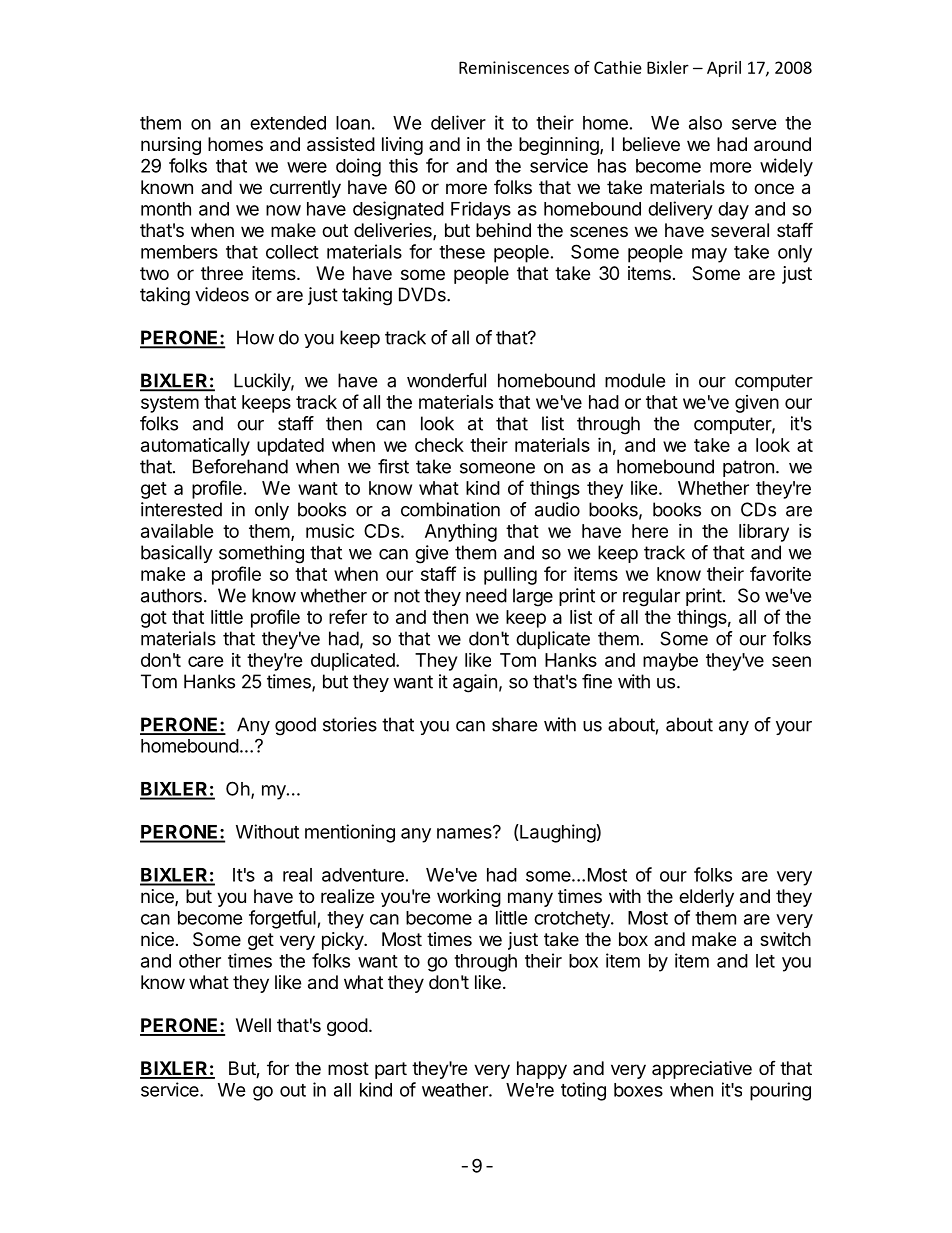 Image resolution: width=952 pixels, height=1233 pixels. I want to click on also, so click(705, 123).
